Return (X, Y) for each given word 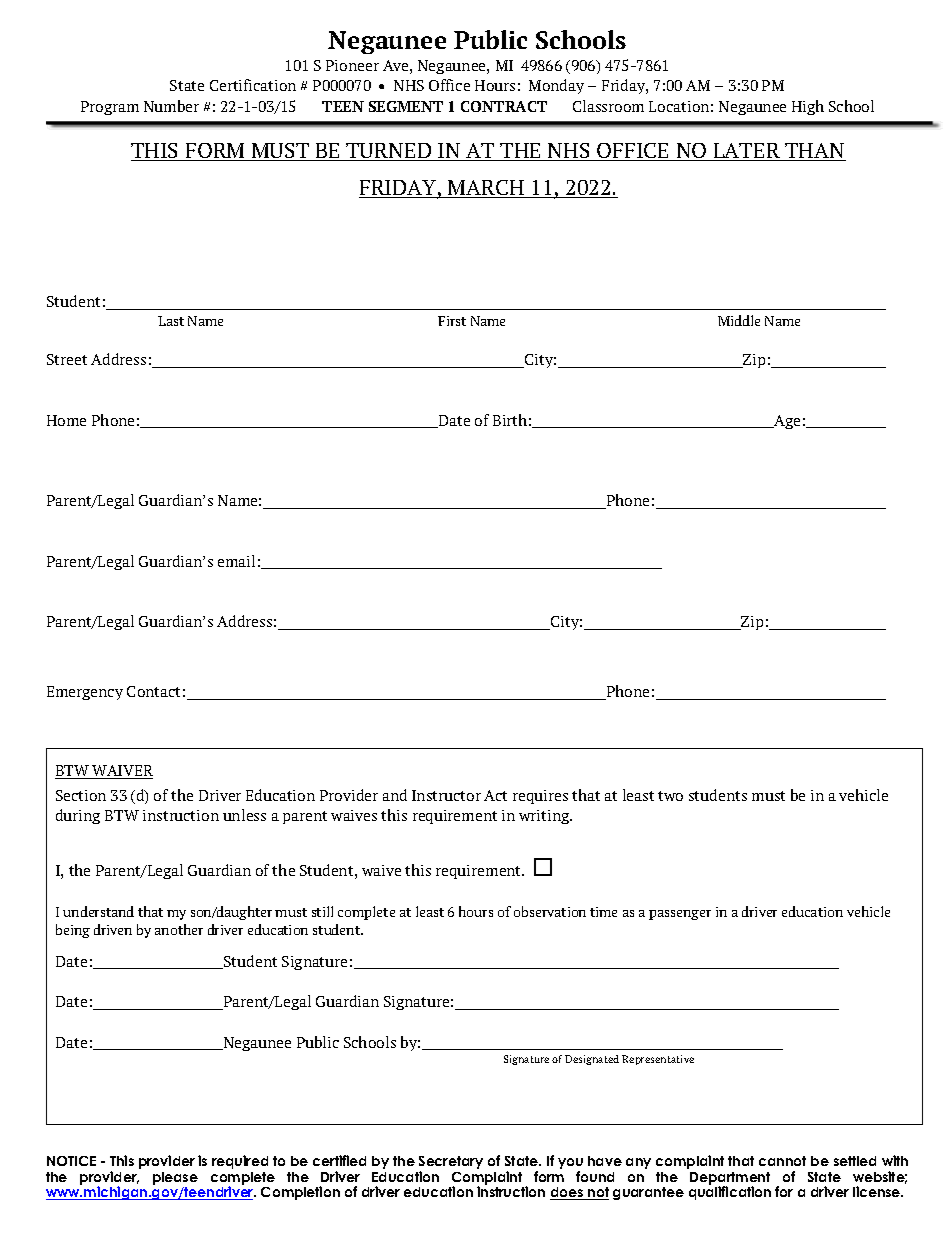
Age (786, 422)
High (808, 107)
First (452, 321)
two (670, 796)
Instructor (446, 795)
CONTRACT (504, 106)
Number (171, 106)
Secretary (451, 1164)
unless (244, 815)
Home (66, 420)
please (175, 1178)
